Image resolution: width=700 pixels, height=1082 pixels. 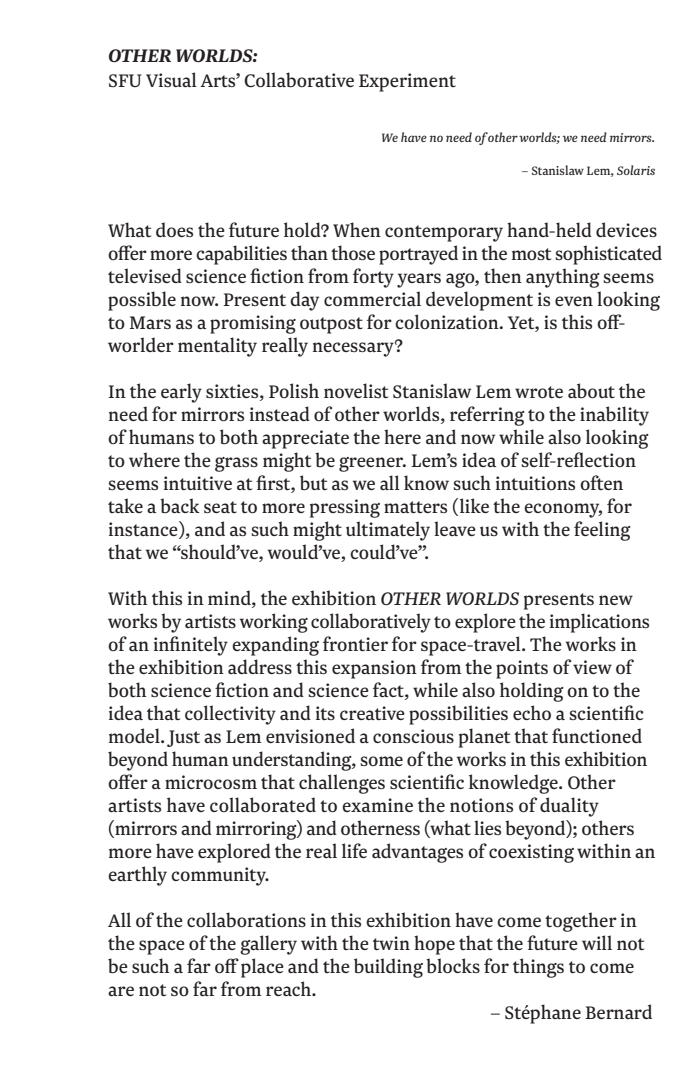 I want to click on Visual, so click(x=171, y=79).
